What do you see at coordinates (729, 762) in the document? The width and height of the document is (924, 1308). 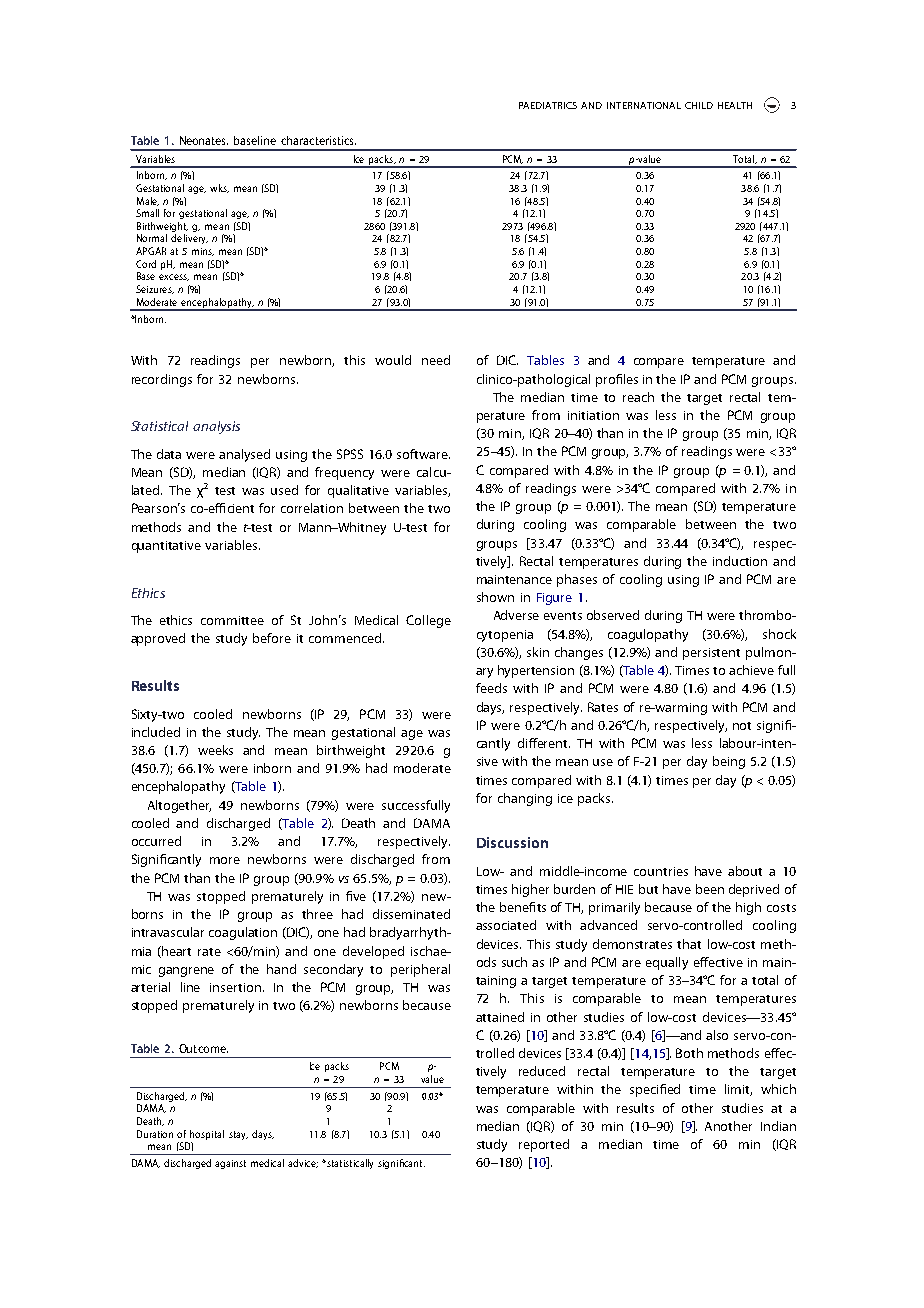 I see `being` at bounding box center [729, 762].
